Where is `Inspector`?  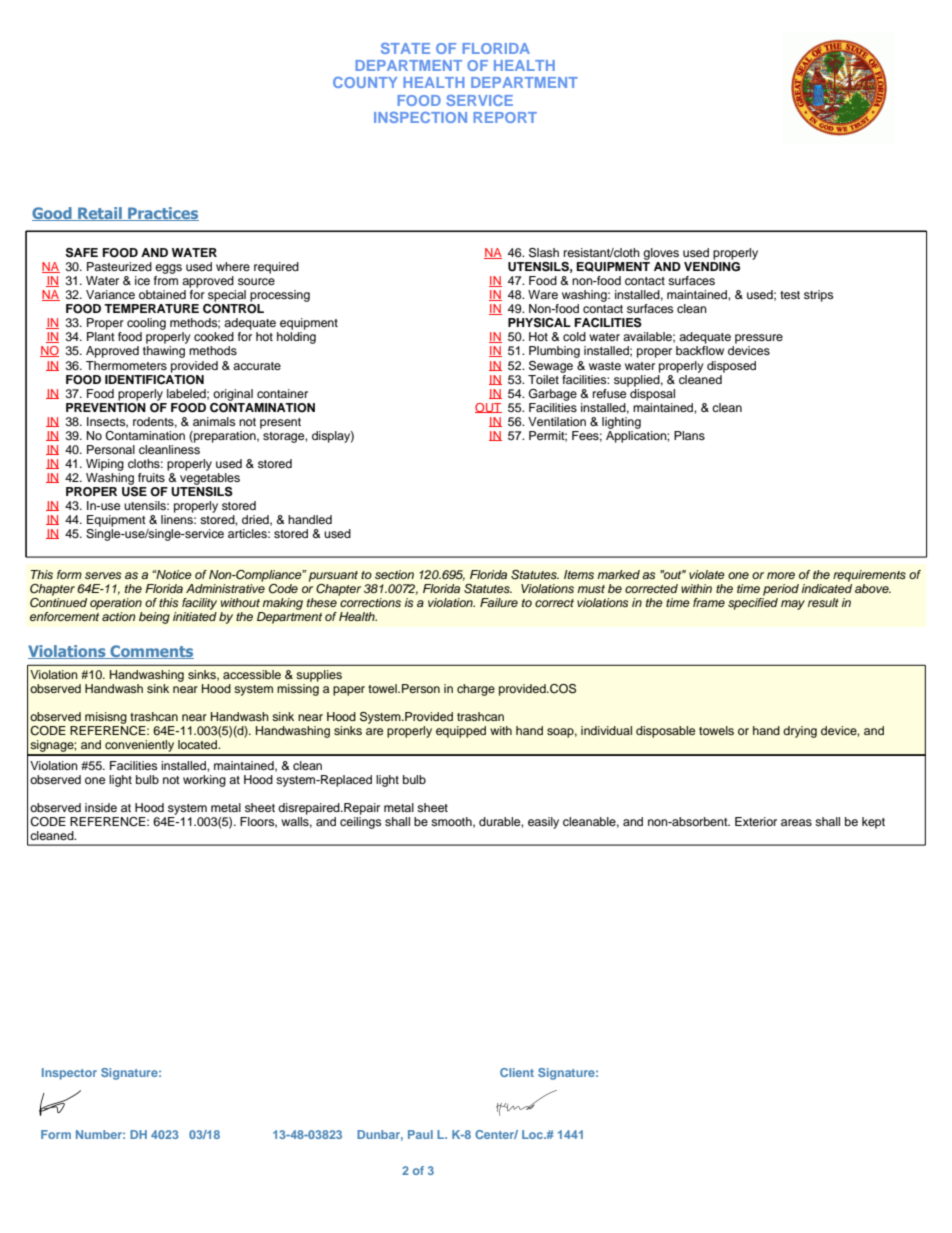
Inspector is located at coordinates (69, 1074).
